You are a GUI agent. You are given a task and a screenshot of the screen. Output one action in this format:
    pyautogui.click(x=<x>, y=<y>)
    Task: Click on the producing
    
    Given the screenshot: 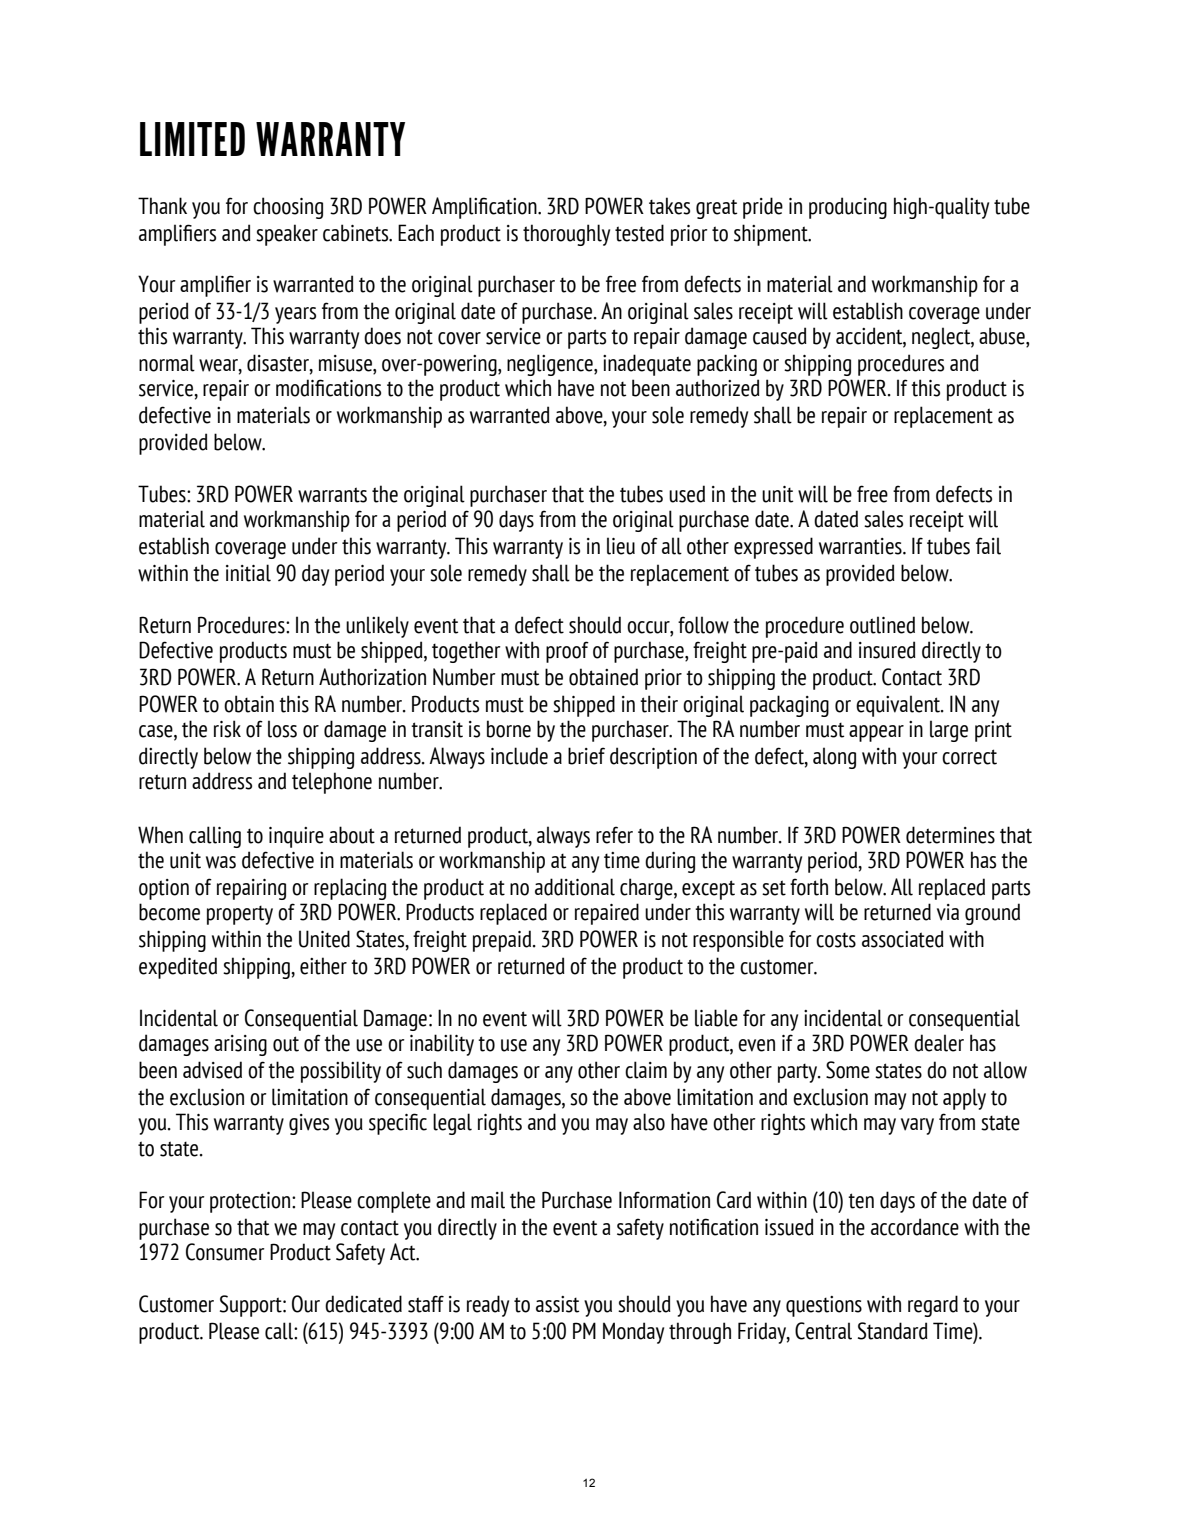 What is the action you would take?
    pyautogui.click(x=848, y=208)
